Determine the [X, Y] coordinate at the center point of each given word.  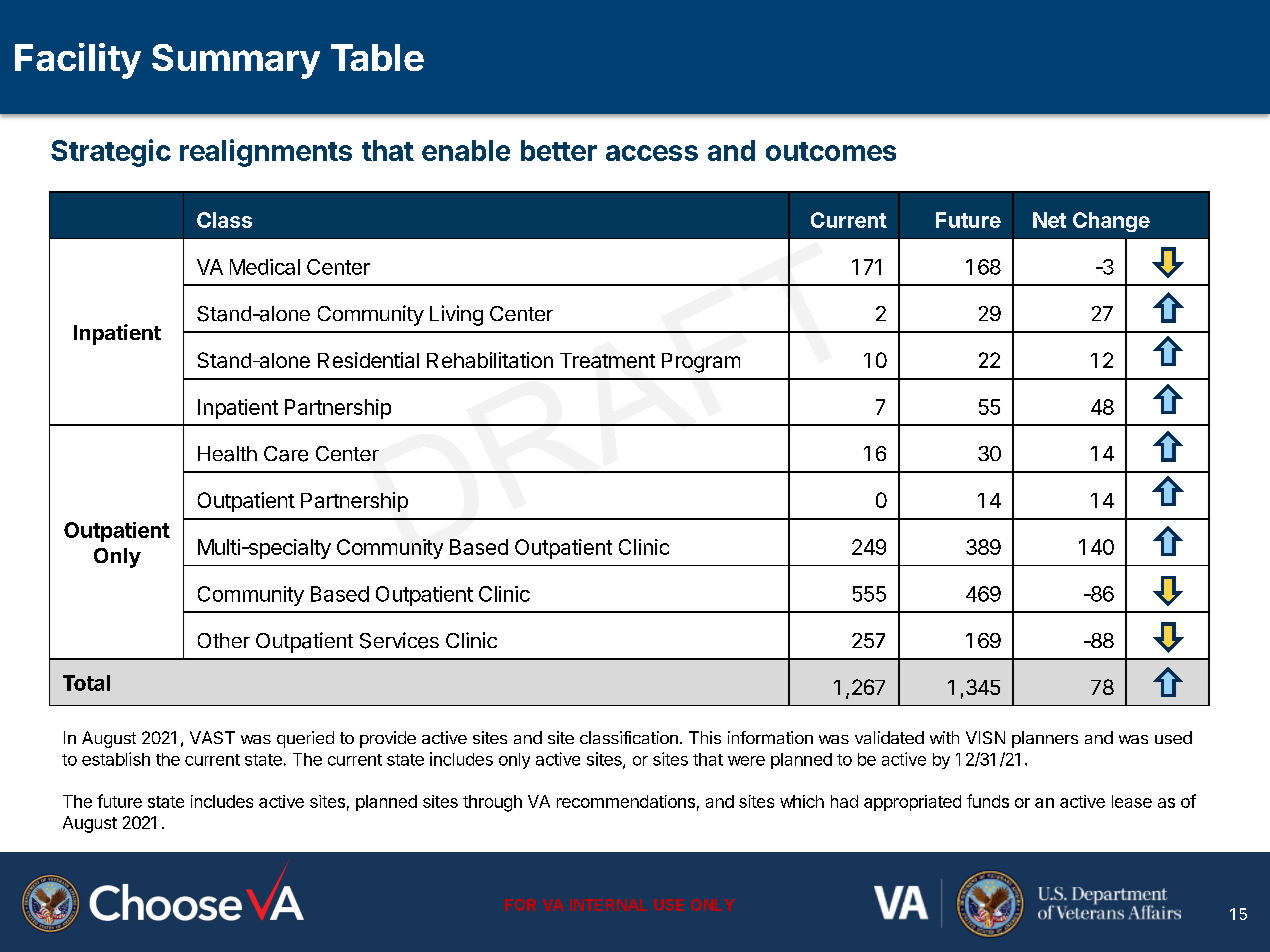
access [652, 153]
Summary [236, 61]
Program [701, 363]
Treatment [607, 360]
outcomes [831, 151]
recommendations [626, 801]
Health [227, 454]
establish [116, 759]
